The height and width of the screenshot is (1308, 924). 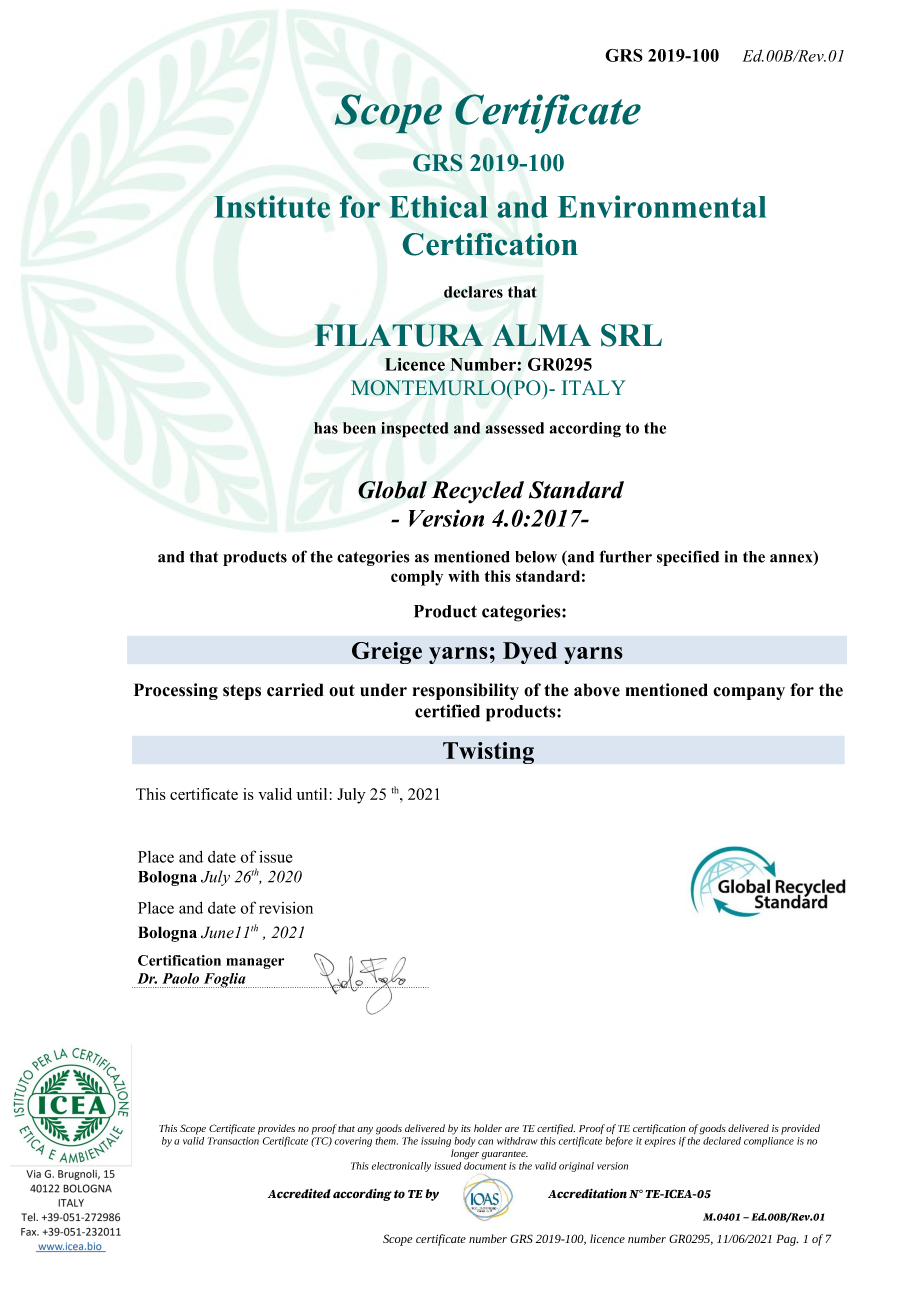 What do you see at coordinates (272, 206) in the screenshot?
I see `Institute` at bounding box center [272, 206].
